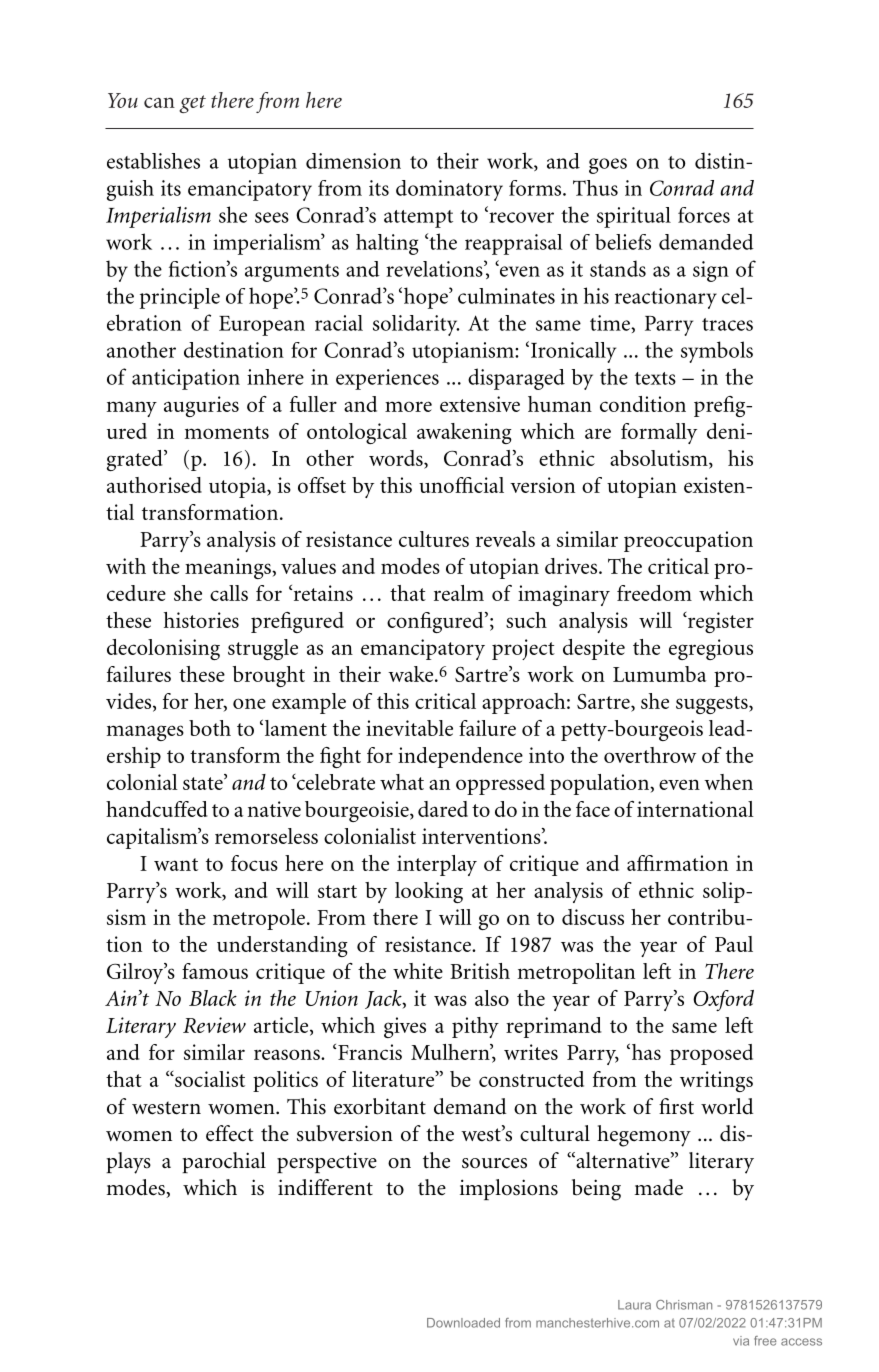 The width and height of the screenshot is (879, 1372). What do you see at coordinates (460, 757) in the screenshot?
I see `independence` at bounding box center [460, 757].
